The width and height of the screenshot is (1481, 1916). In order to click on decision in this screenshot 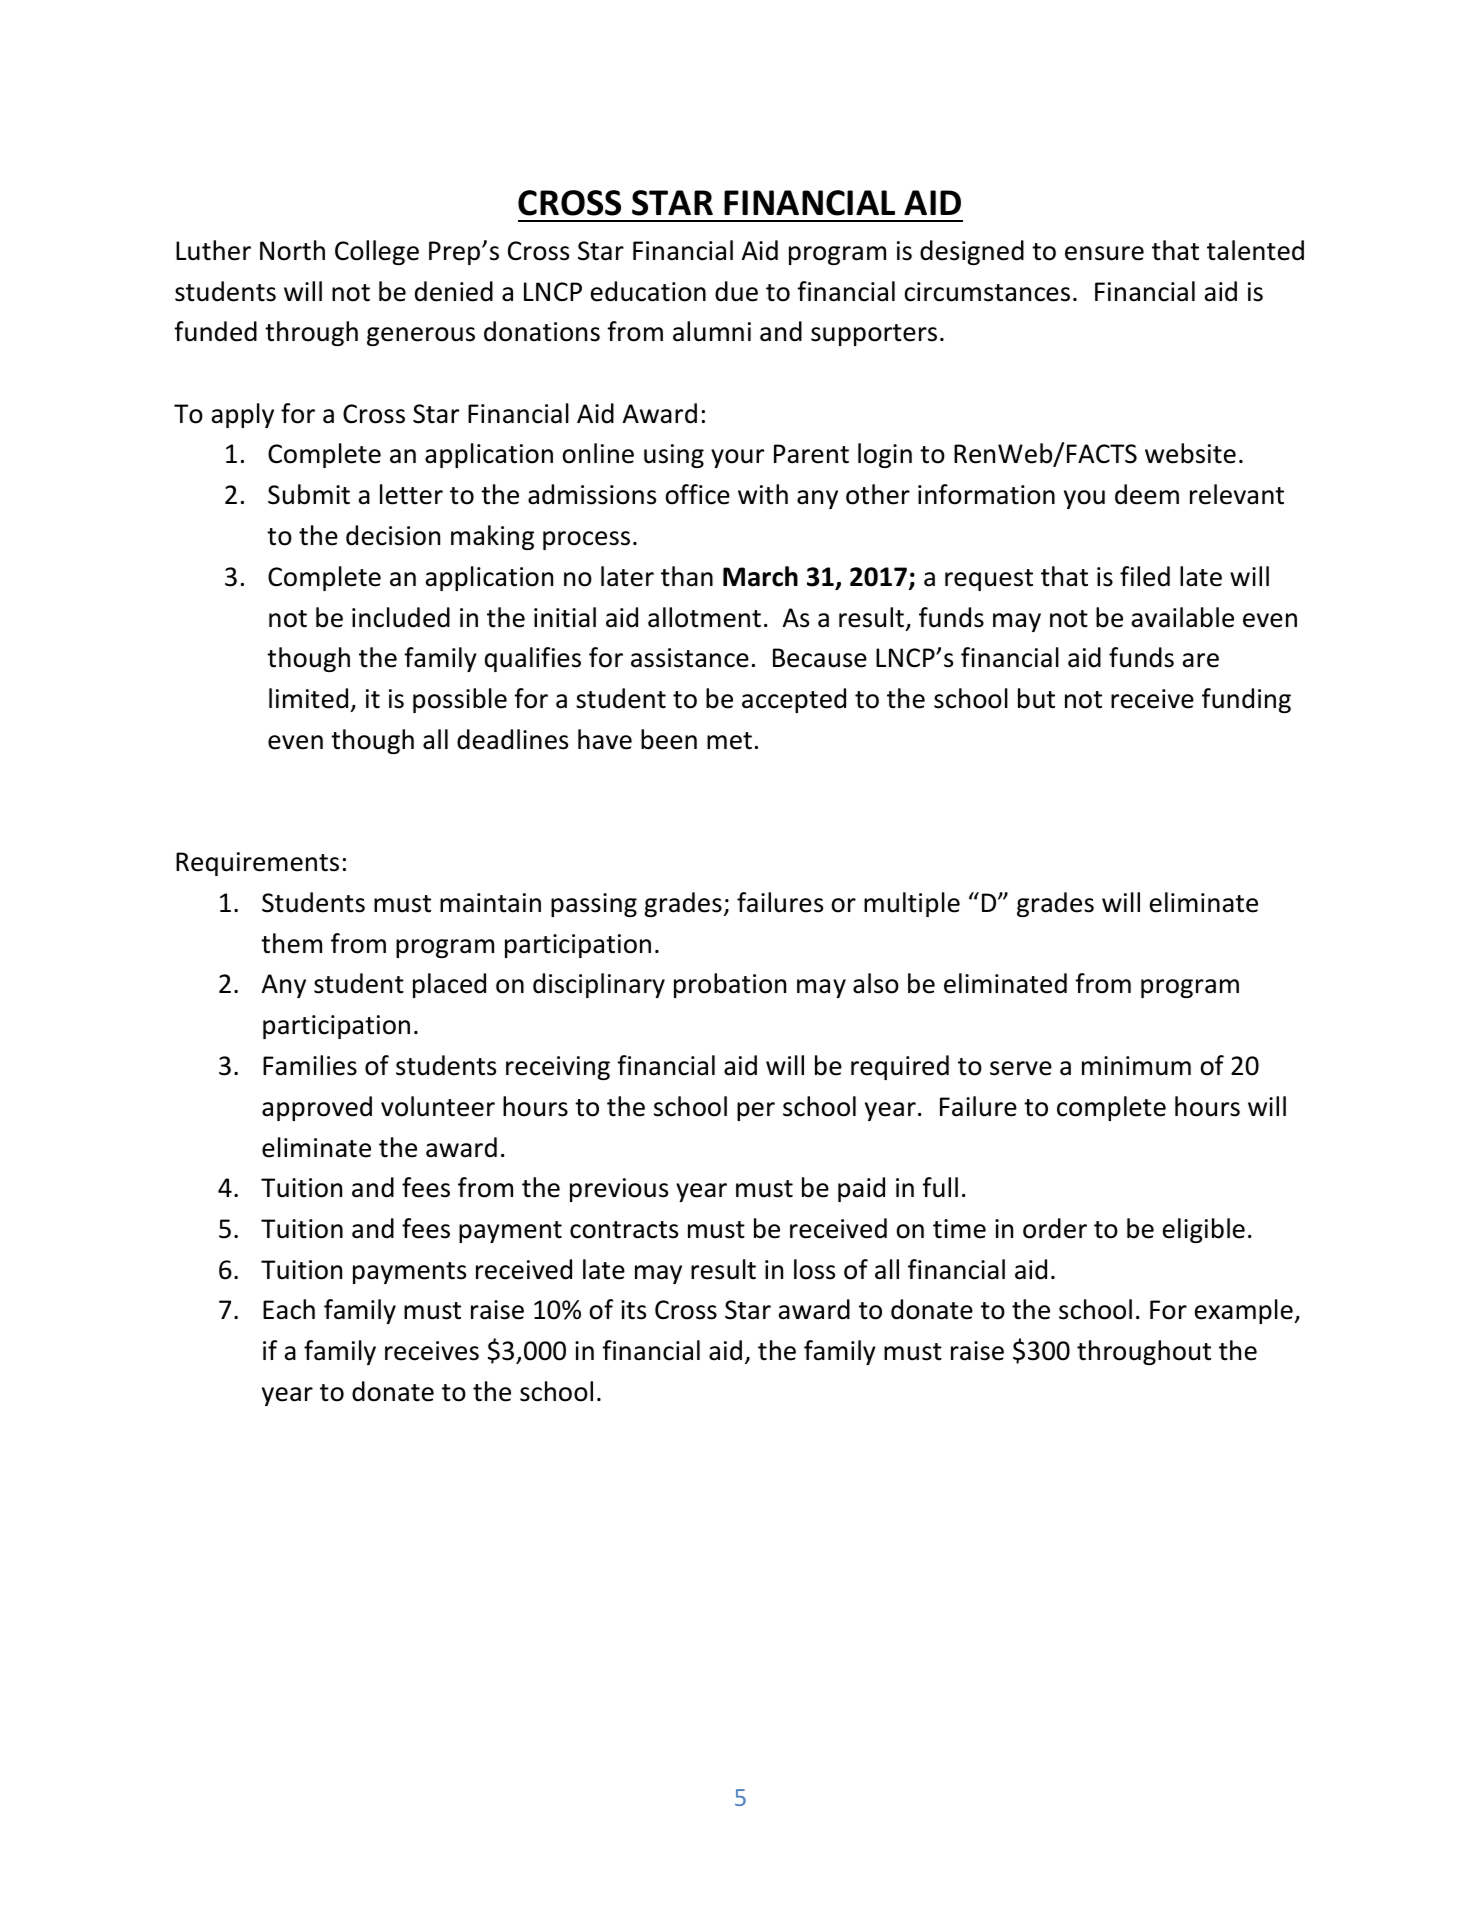, I will do `click(393, 535)`.
